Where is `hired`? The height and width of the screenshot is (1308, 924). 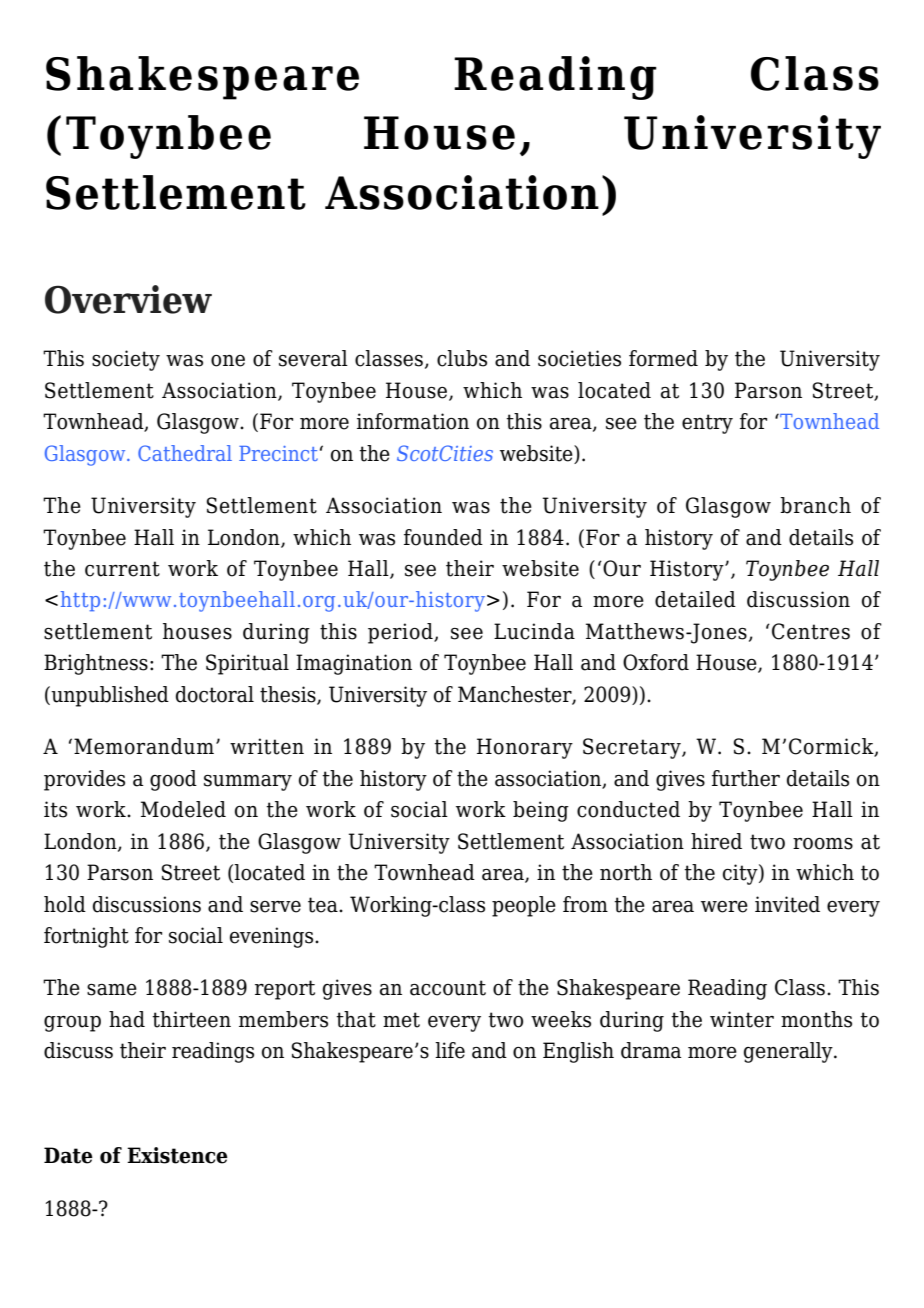 hired is located at coordinates (716, 841).
